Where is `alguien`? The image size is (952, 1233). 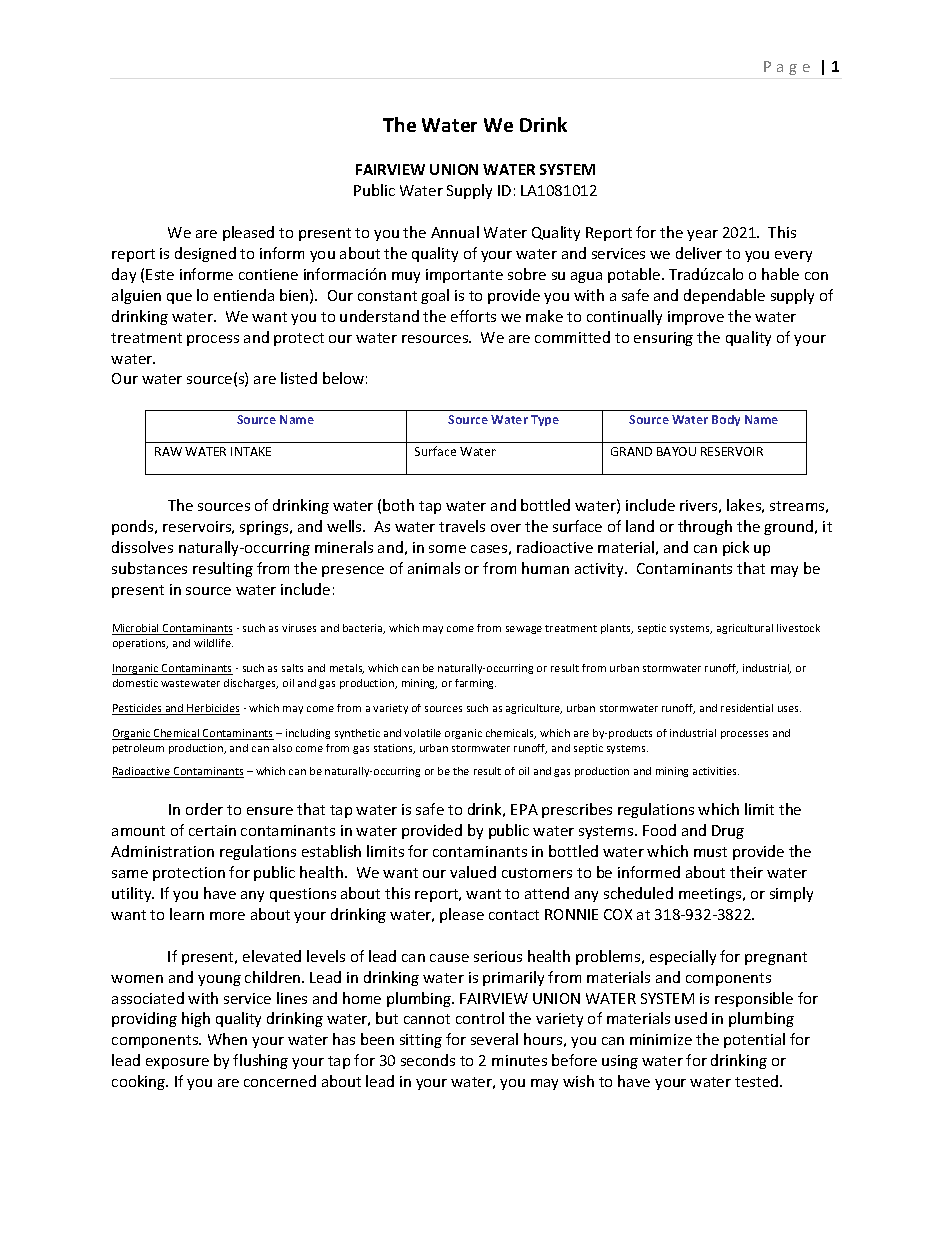
alguien is located at coordinates (136, 296).
